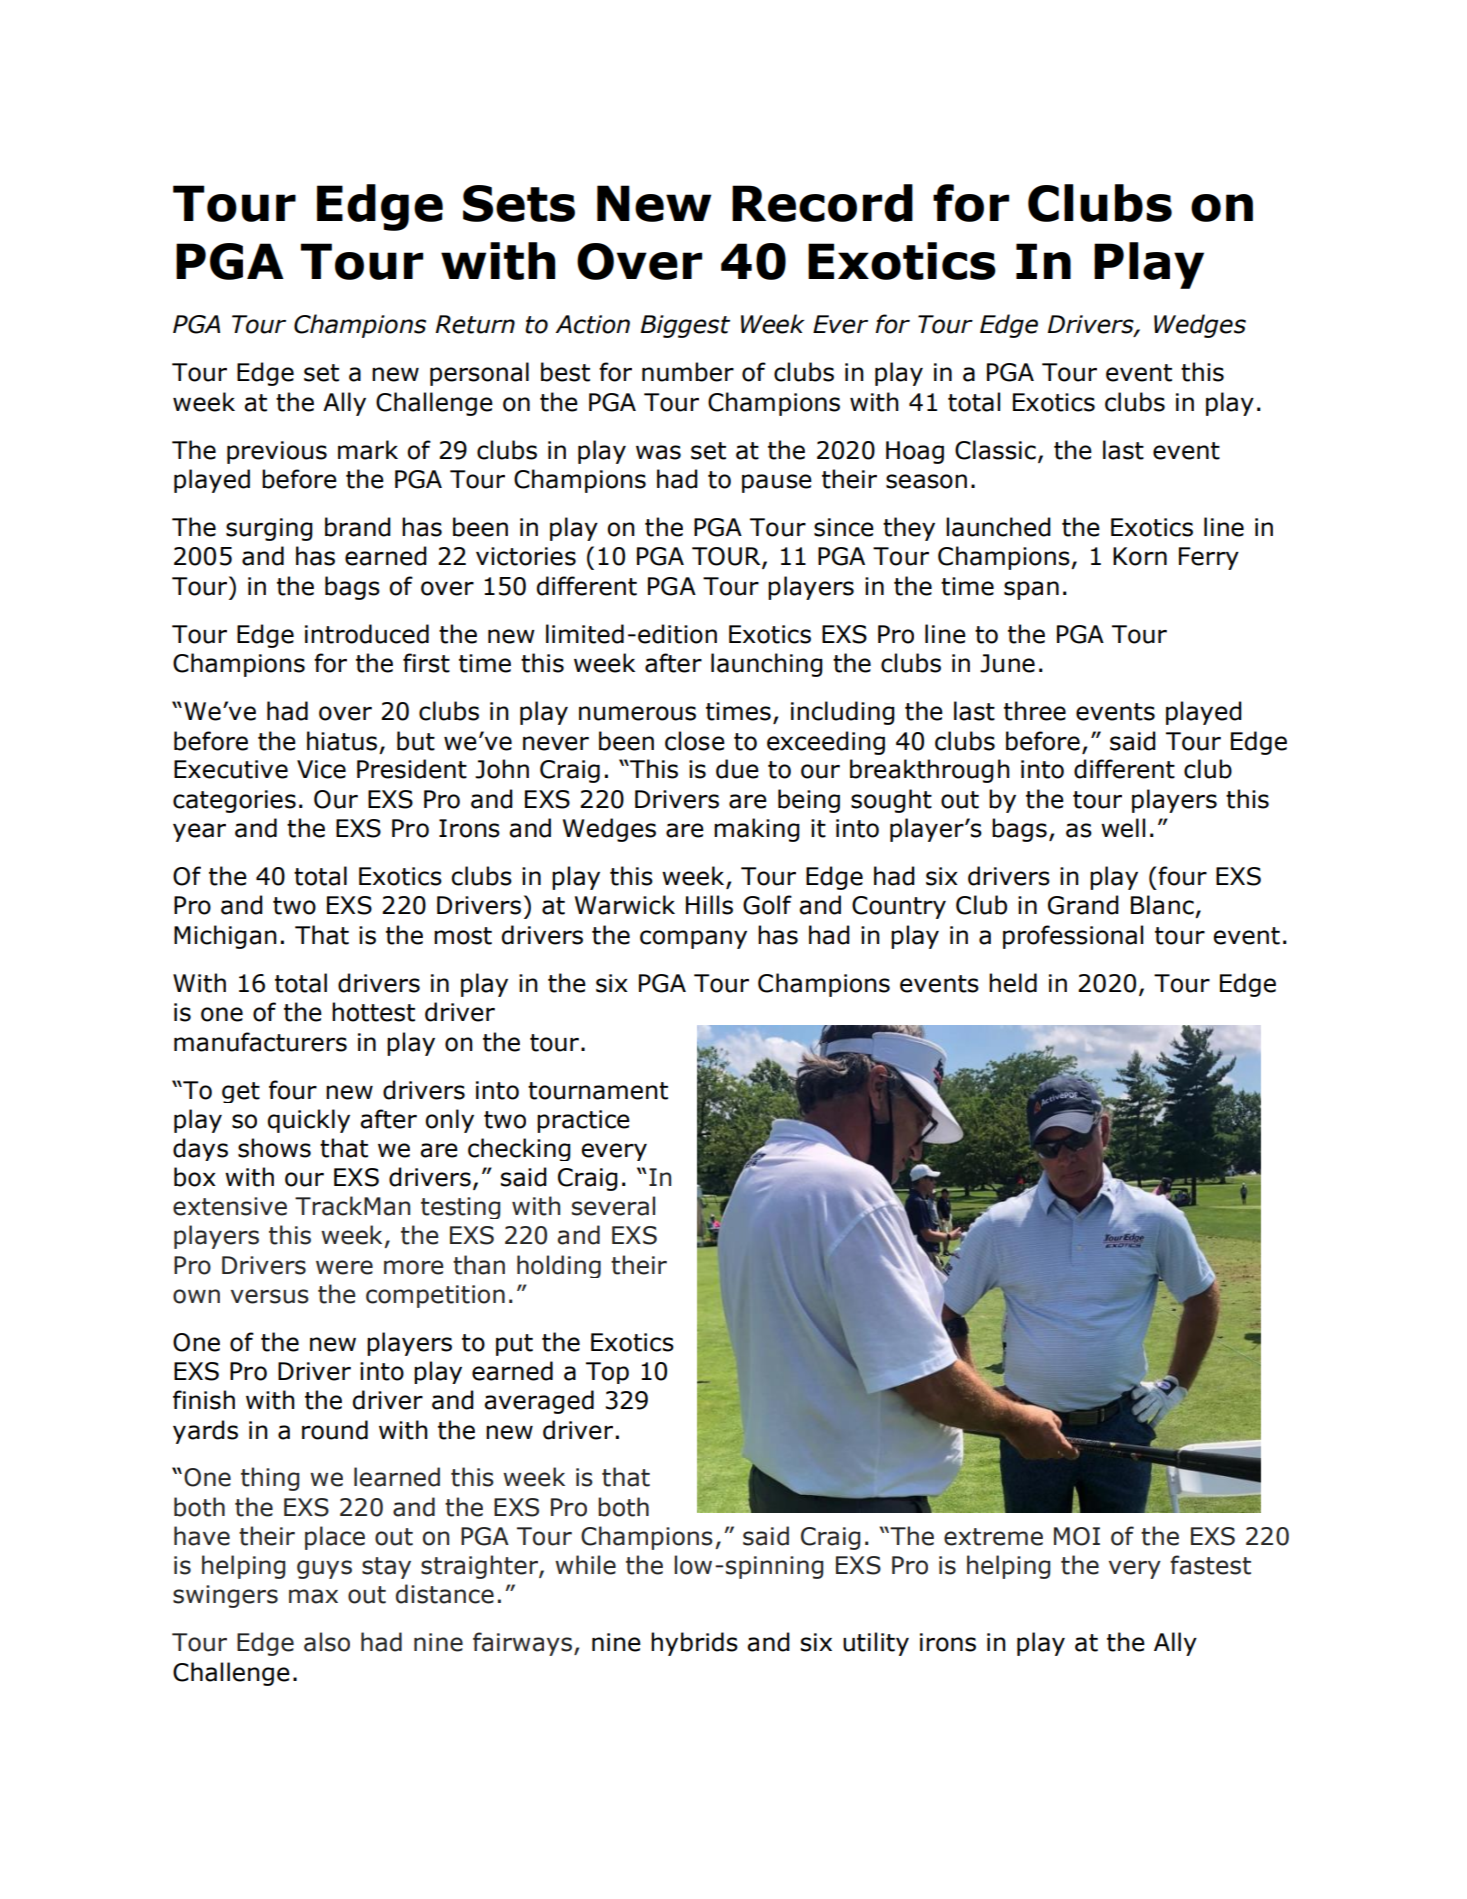  I want to click on Michigan, so click(225, 937).
